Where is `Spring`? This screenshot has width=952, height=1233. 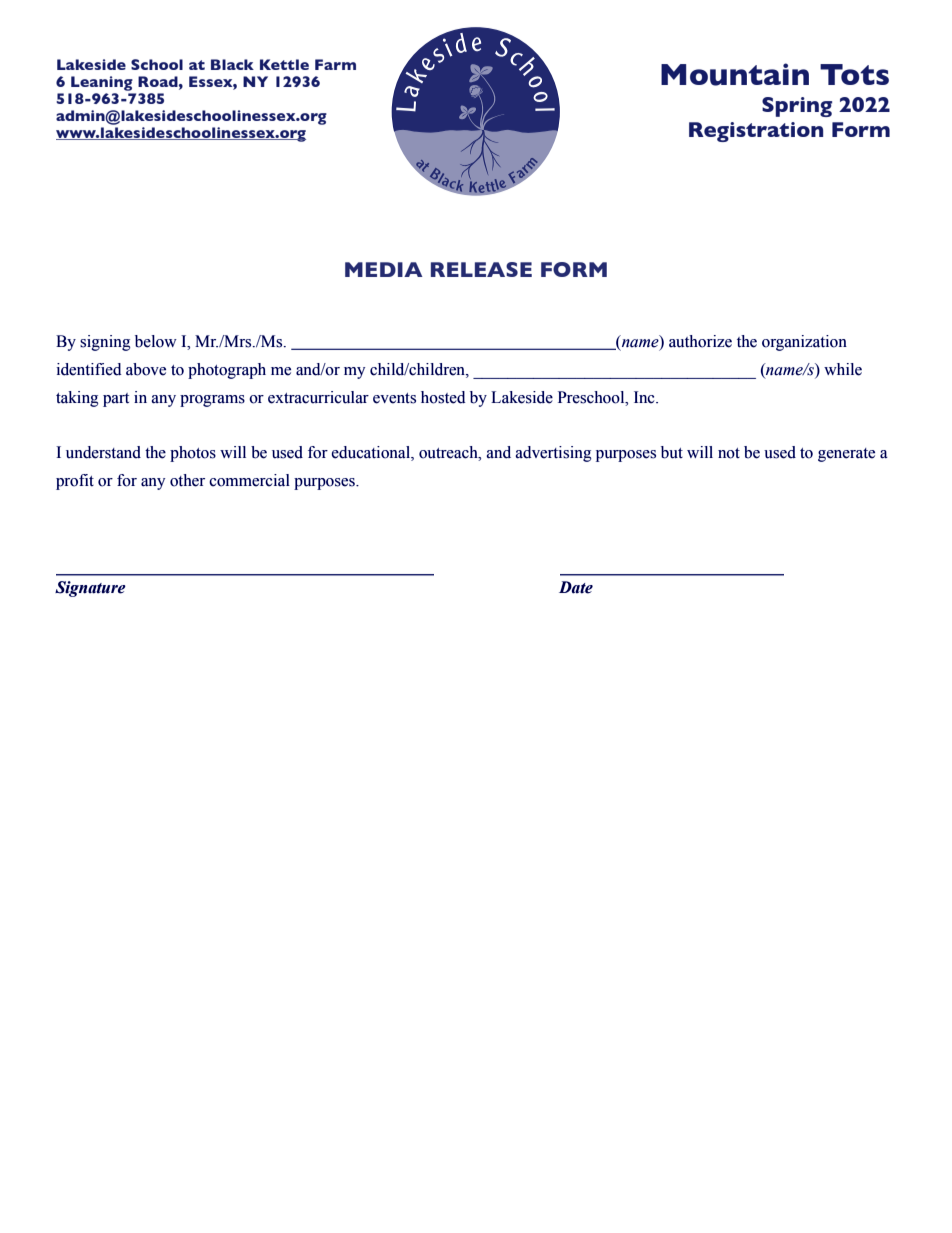 Spring is located at coordinates (797, 107).
